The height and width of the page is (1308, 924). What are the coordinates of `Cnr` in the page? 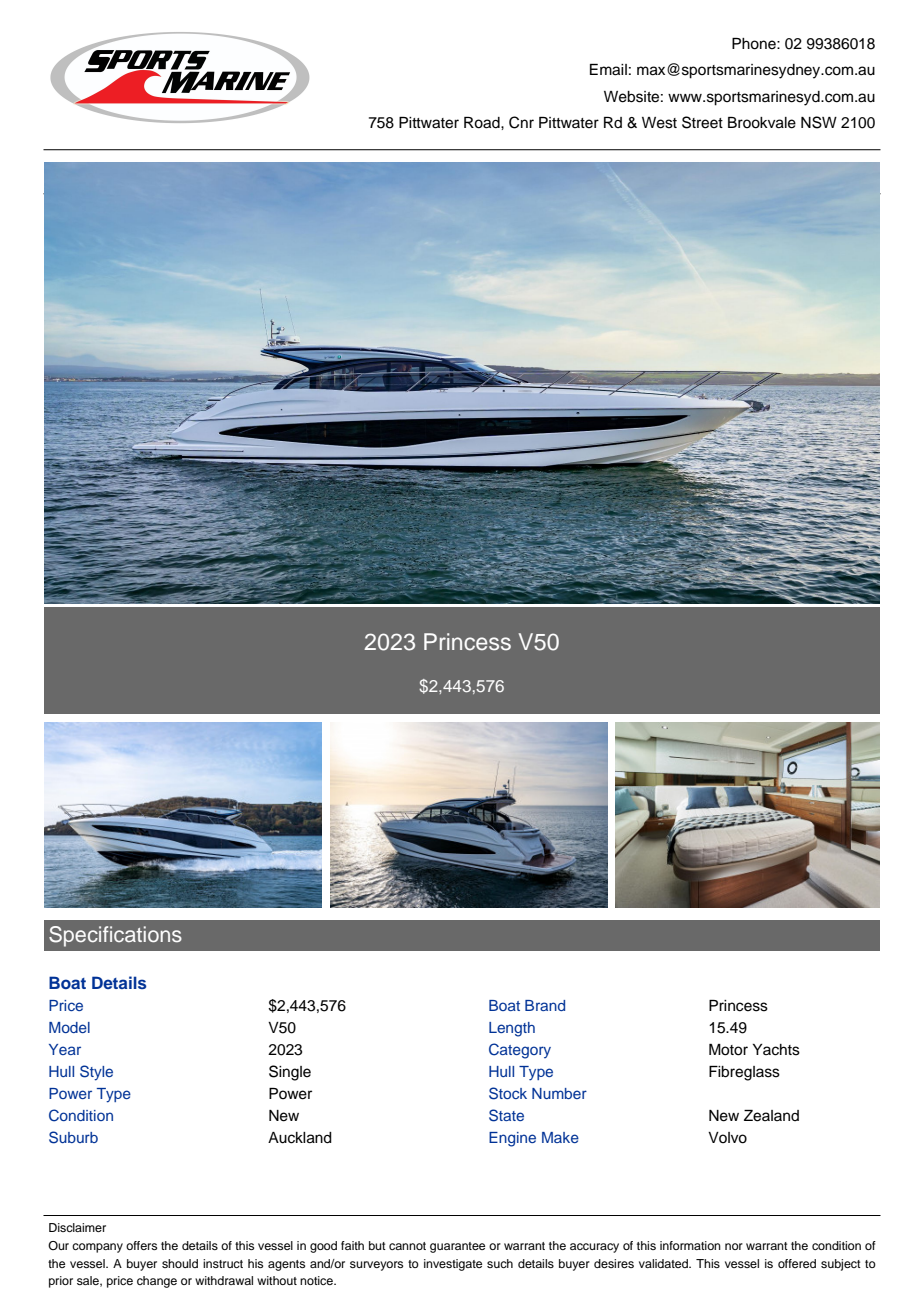 It's located at (521, 122).
